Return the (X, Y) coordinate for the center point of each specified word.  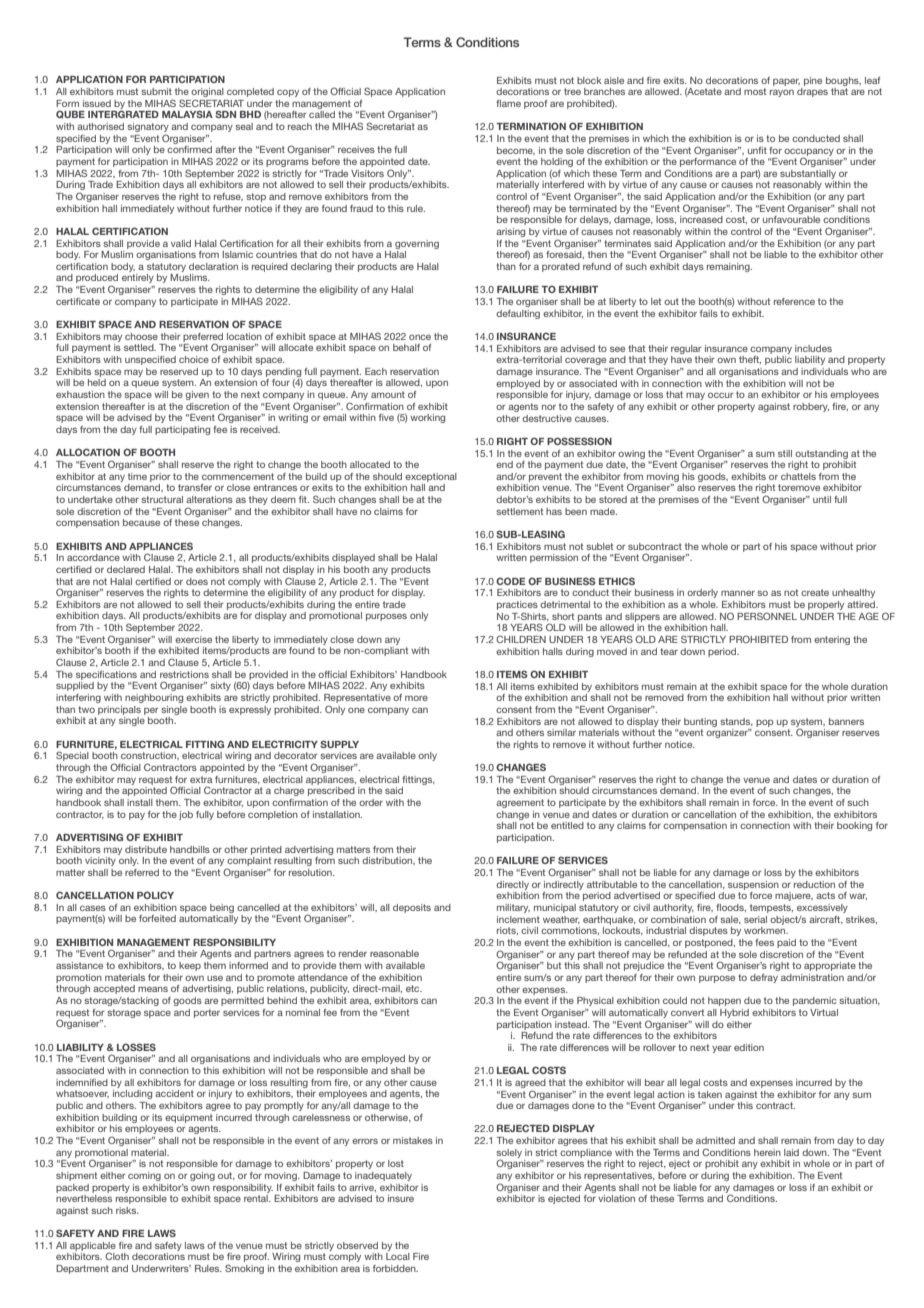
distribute (146, 849)
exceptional (431, 477)
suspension (753, 885)
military (513, 908)
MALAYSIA (187, 114)
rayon (782, 93)
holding (557, 162)
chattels (798, 476)
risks (127, 1210)
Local (398, 1256)
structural (162, 499)
